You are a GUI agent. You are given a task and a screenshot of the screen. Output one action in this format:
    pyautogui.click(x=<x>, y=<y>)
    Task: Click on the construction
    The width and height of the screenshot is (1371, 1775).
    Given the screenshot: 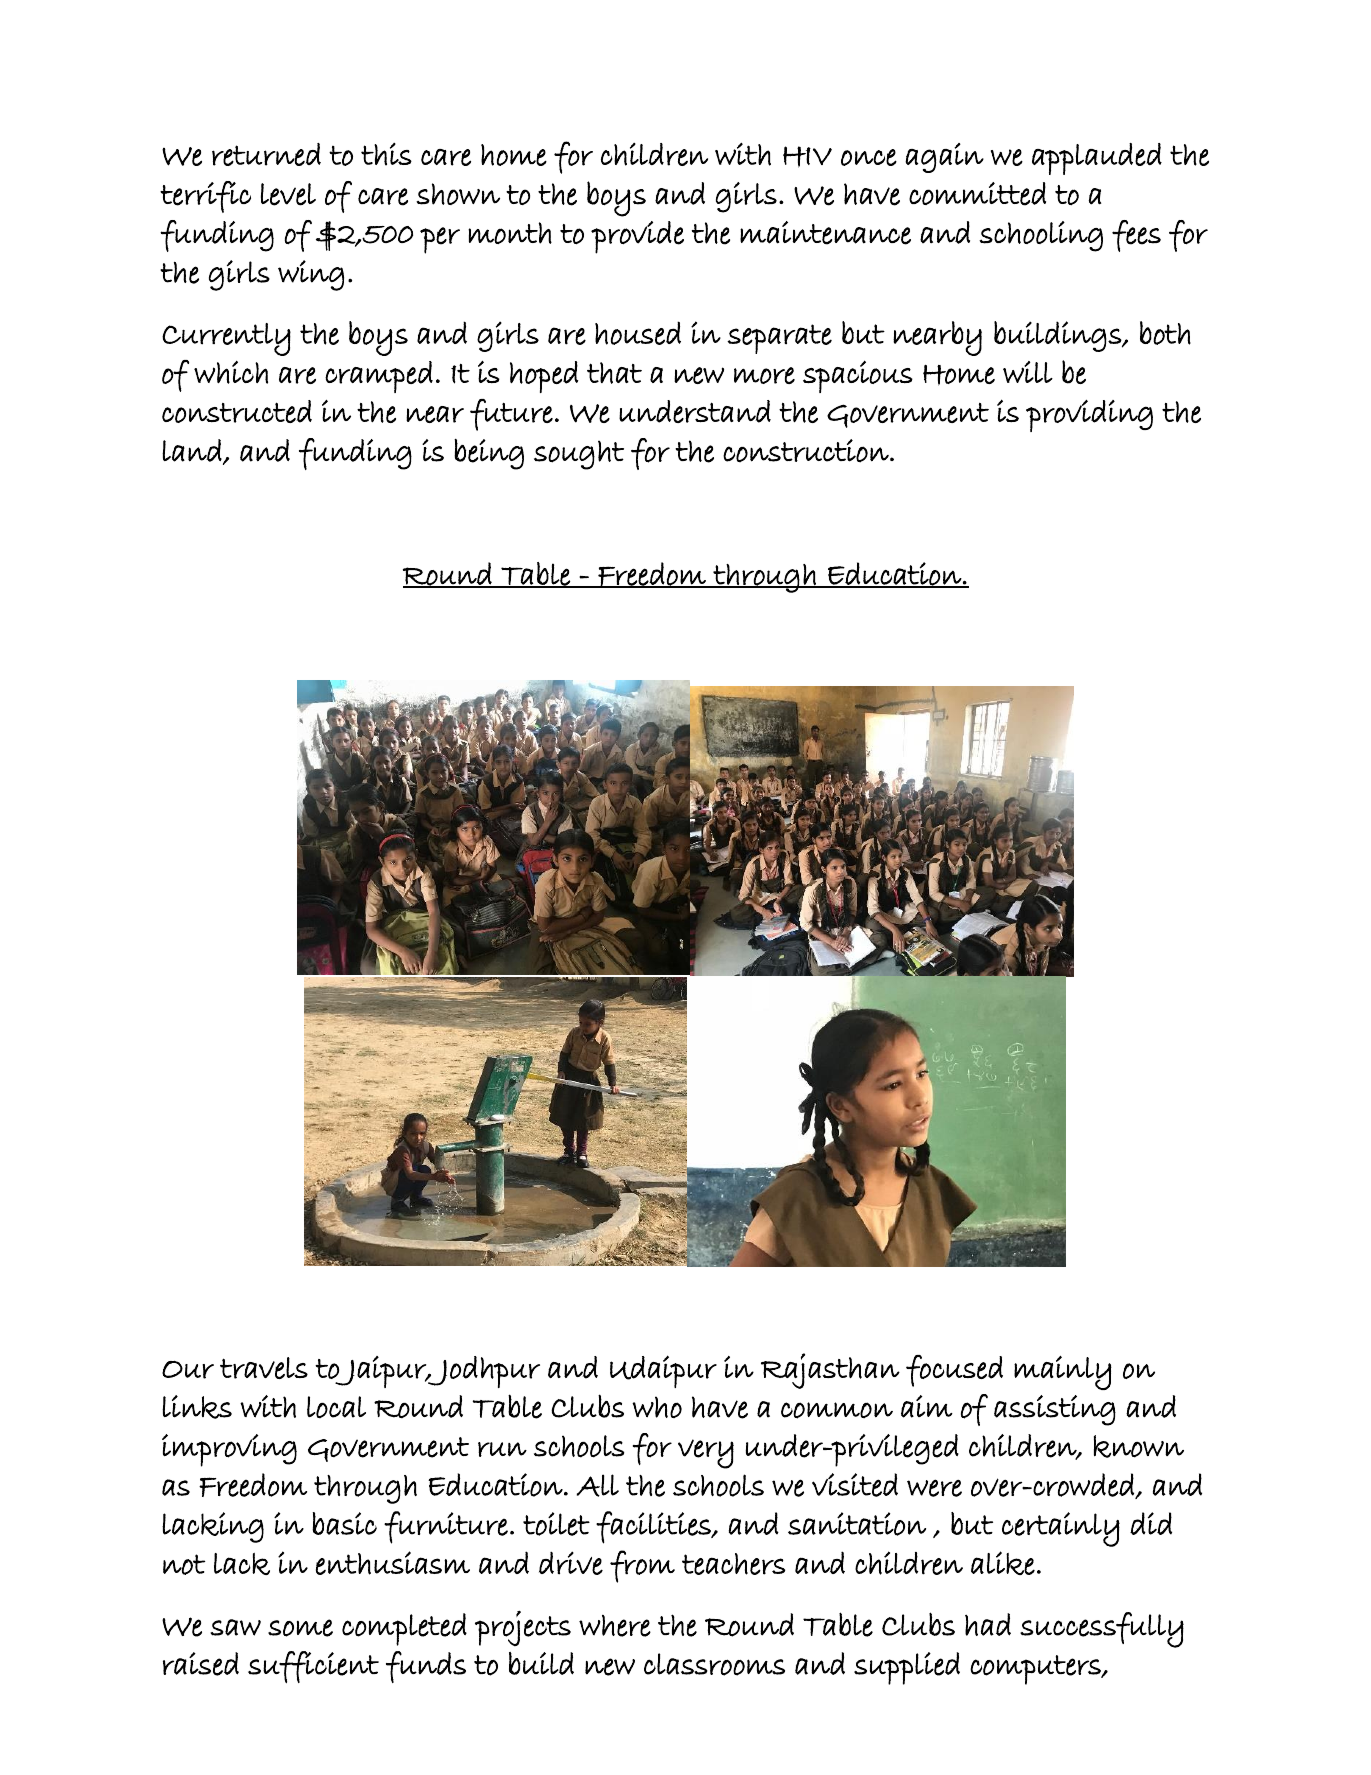 What is the action you would take?
    pyautogui.click(x=807, y=451)
